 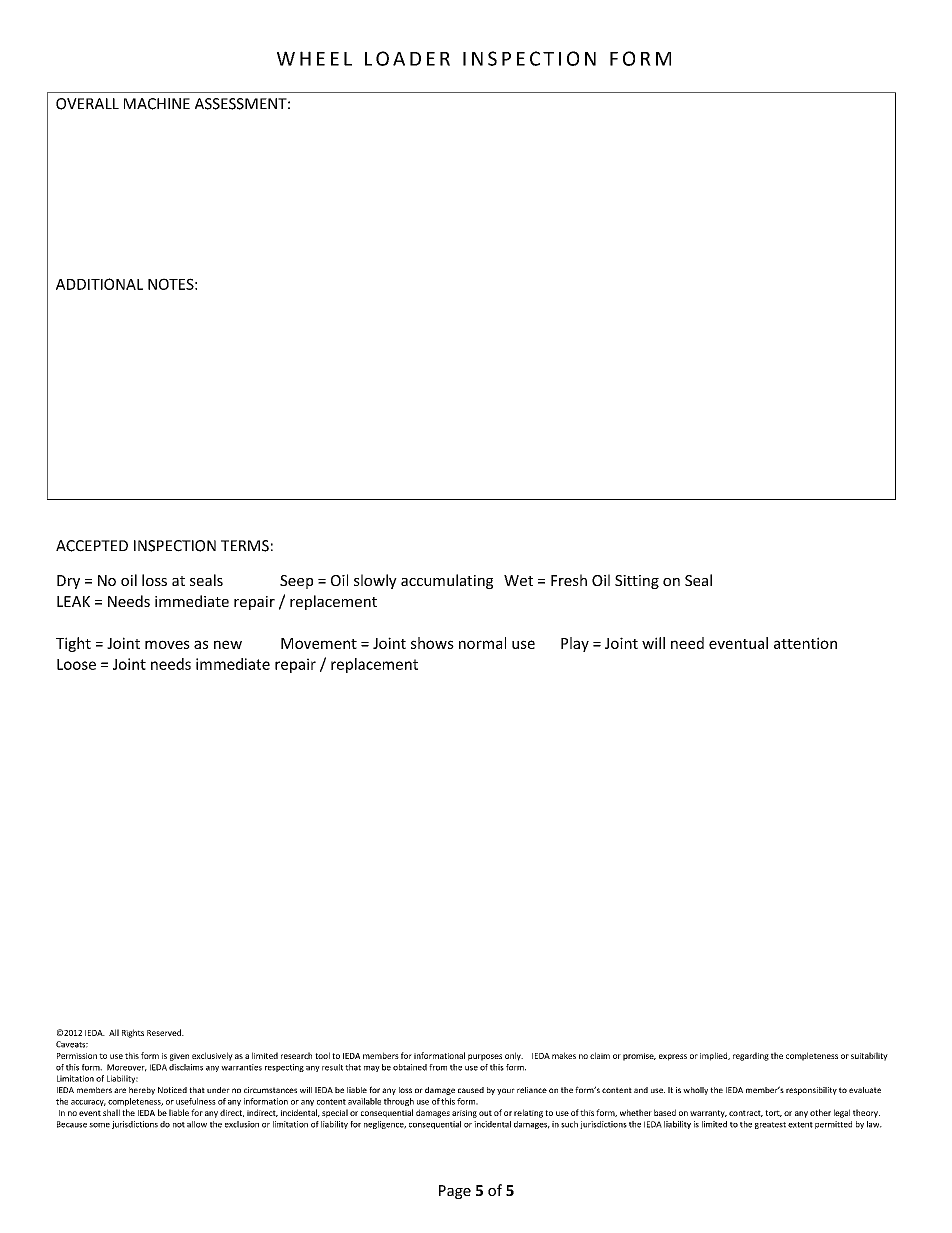 What do you see at coordinates (167, 644) in the page?
I see `moves` at bounding box center [167, 644].
